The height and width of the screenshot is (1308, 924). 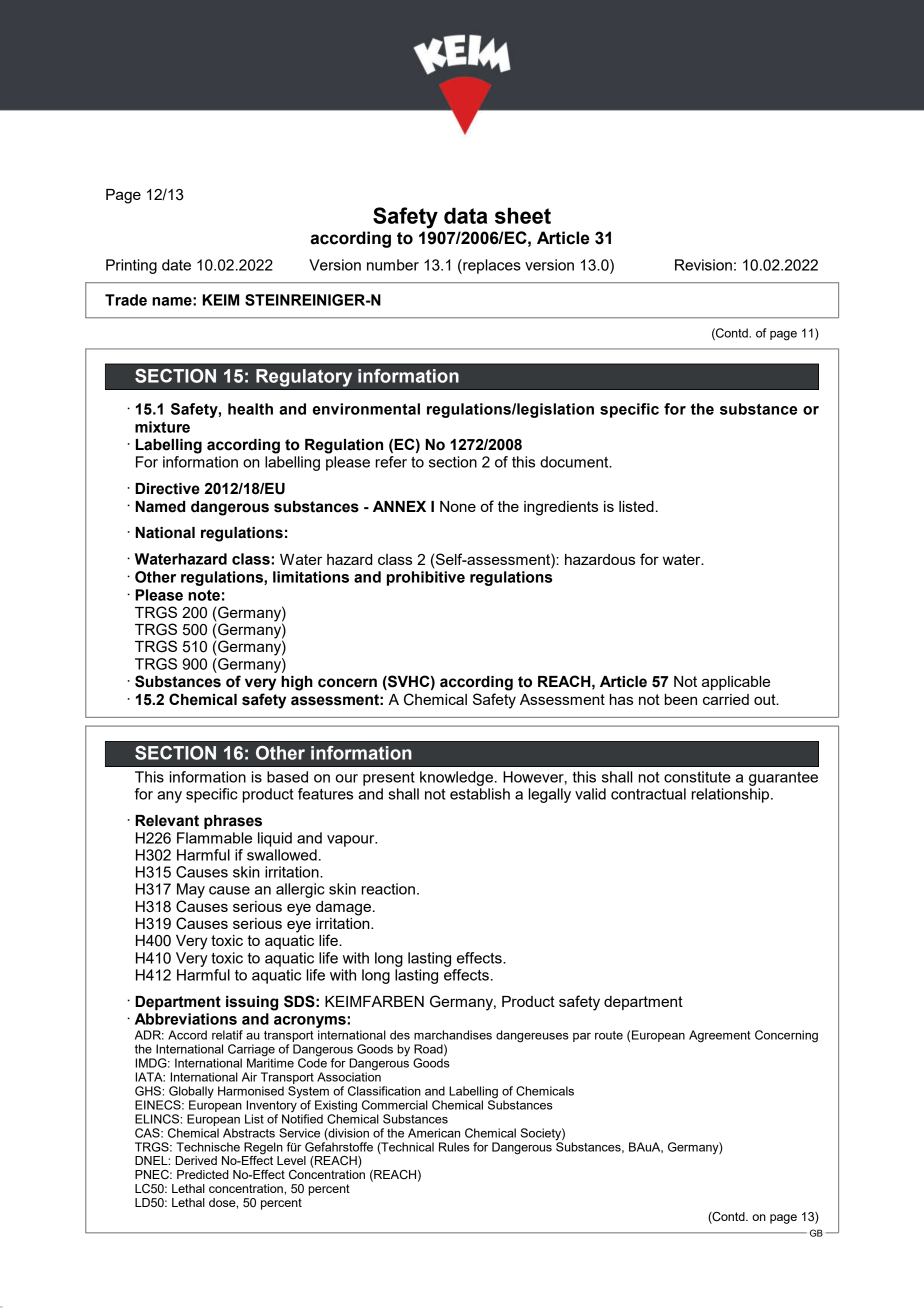 I want to click on note, so click(x=204, y=595).
